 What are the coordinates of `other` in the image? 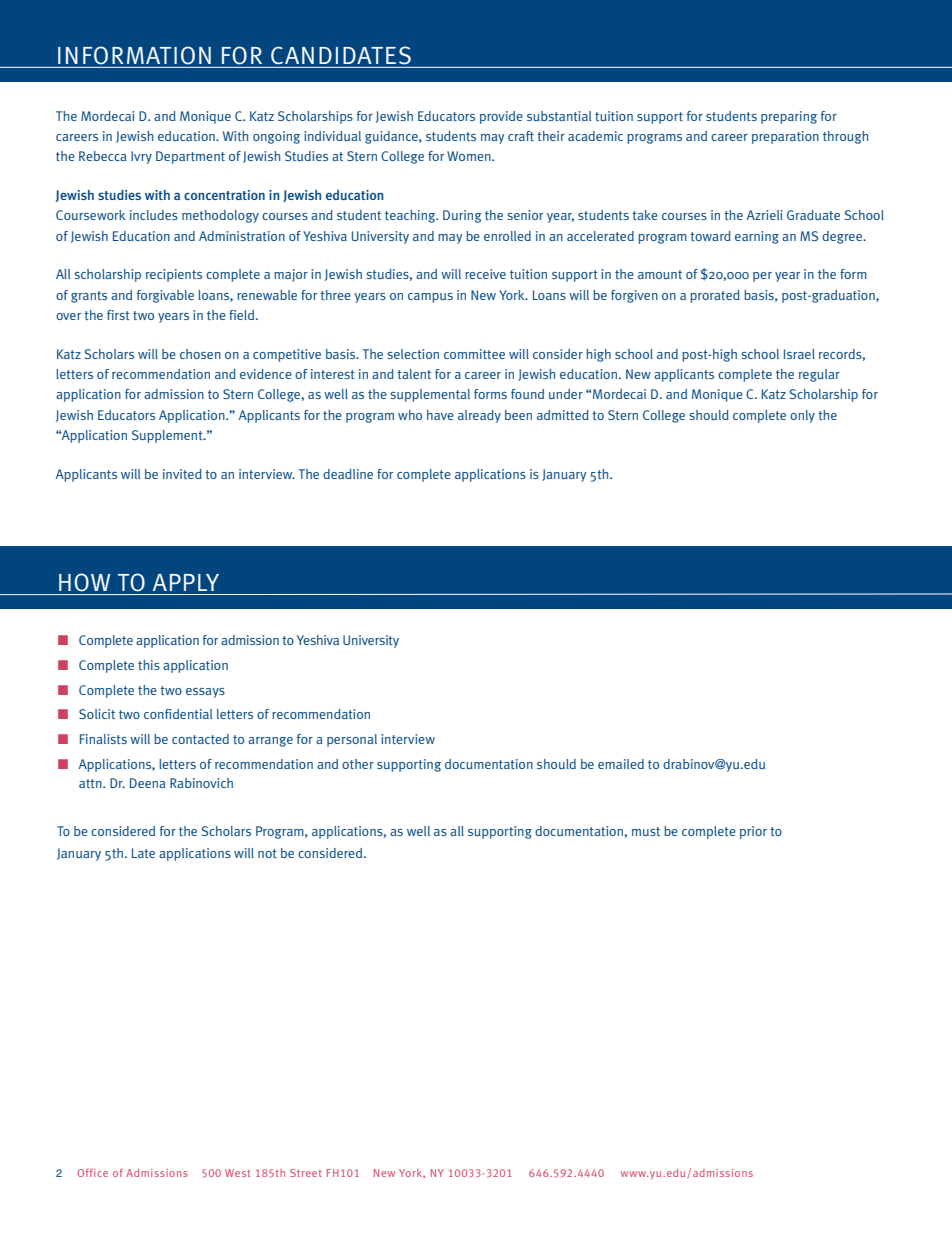 It's located at (358, 764).
